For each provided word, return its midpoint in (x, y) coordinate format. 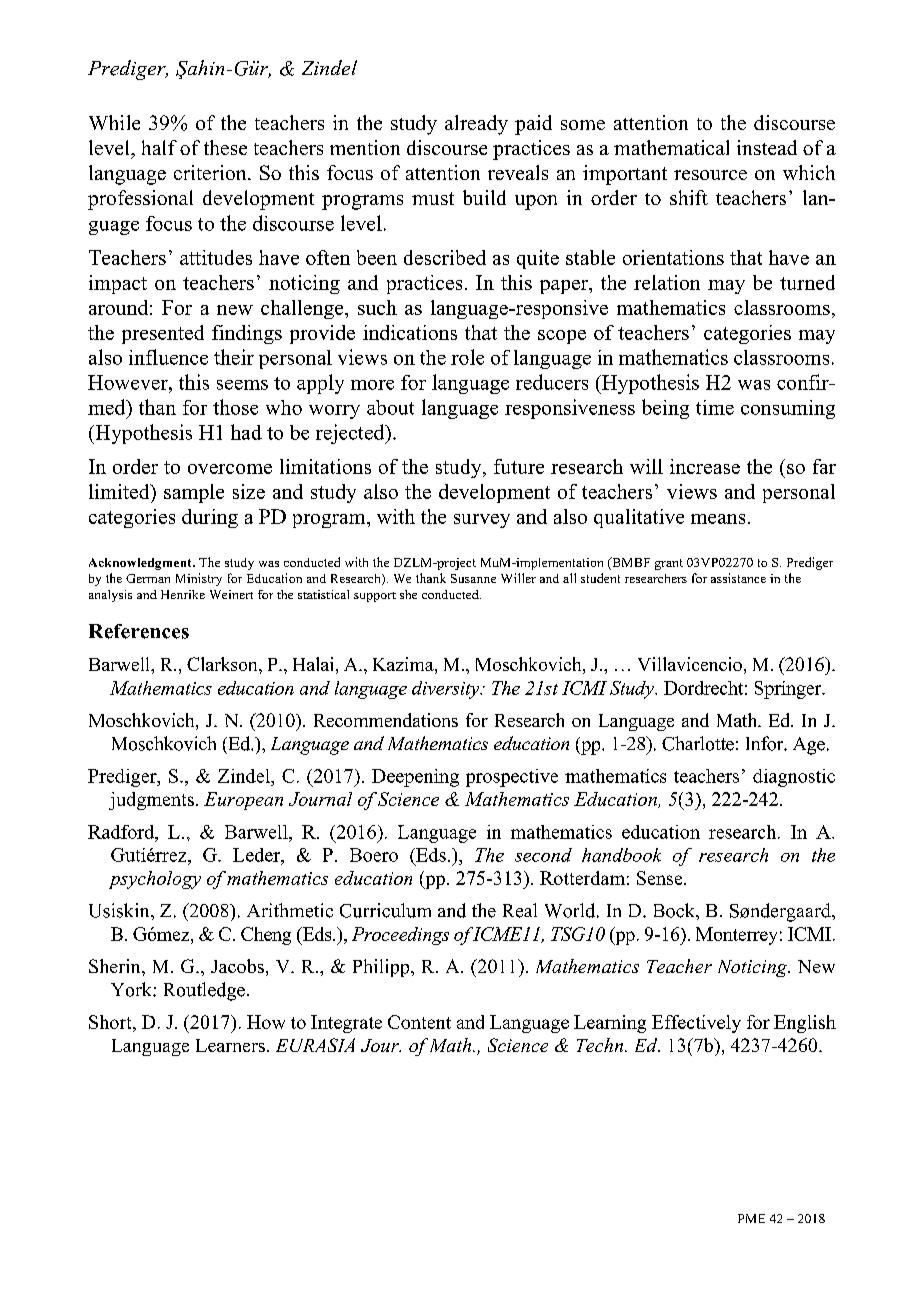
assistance (738, 578)
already (476, 125)
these (225, 147)
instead (767, 147)
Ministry (199, 579)
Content (419, 1022)
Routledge (204, 991)
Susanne (473, 578)
